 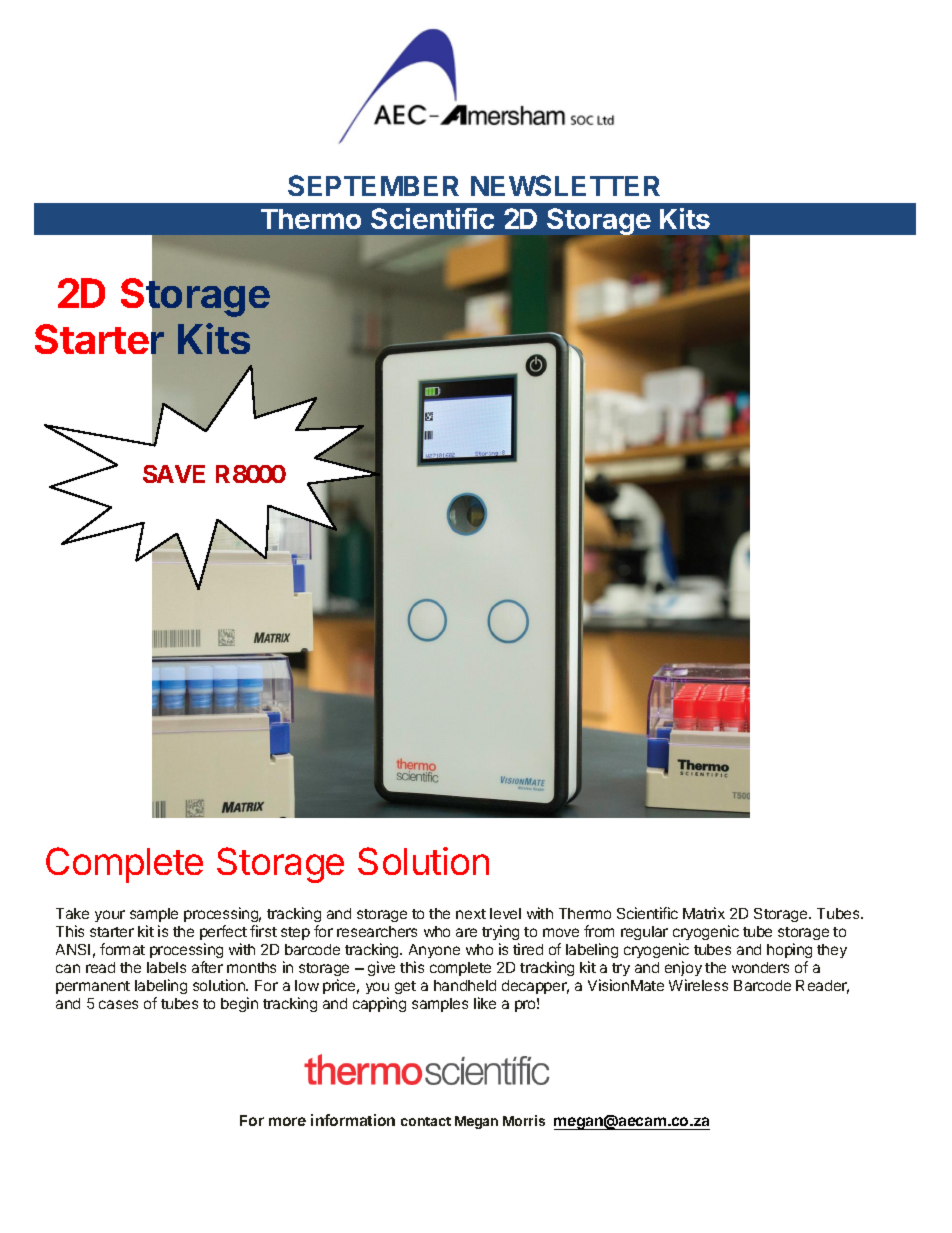 What do you see at coordinates (698, 985) in the screenshot?
I see `Wireless` at bounding box center [698, 985].
